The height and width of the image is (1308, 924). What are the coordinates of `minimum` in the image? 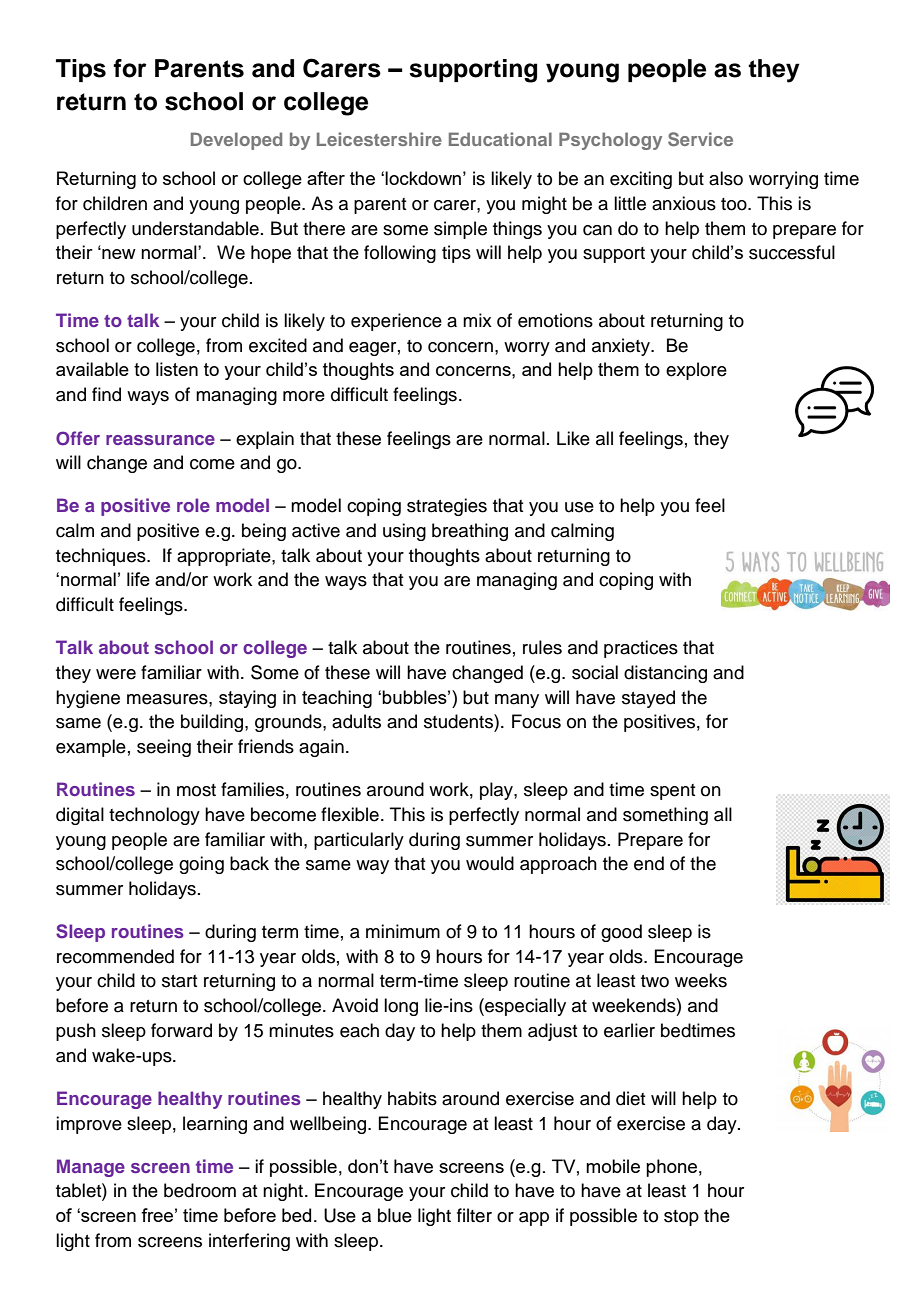 It's located at (403, 931).
